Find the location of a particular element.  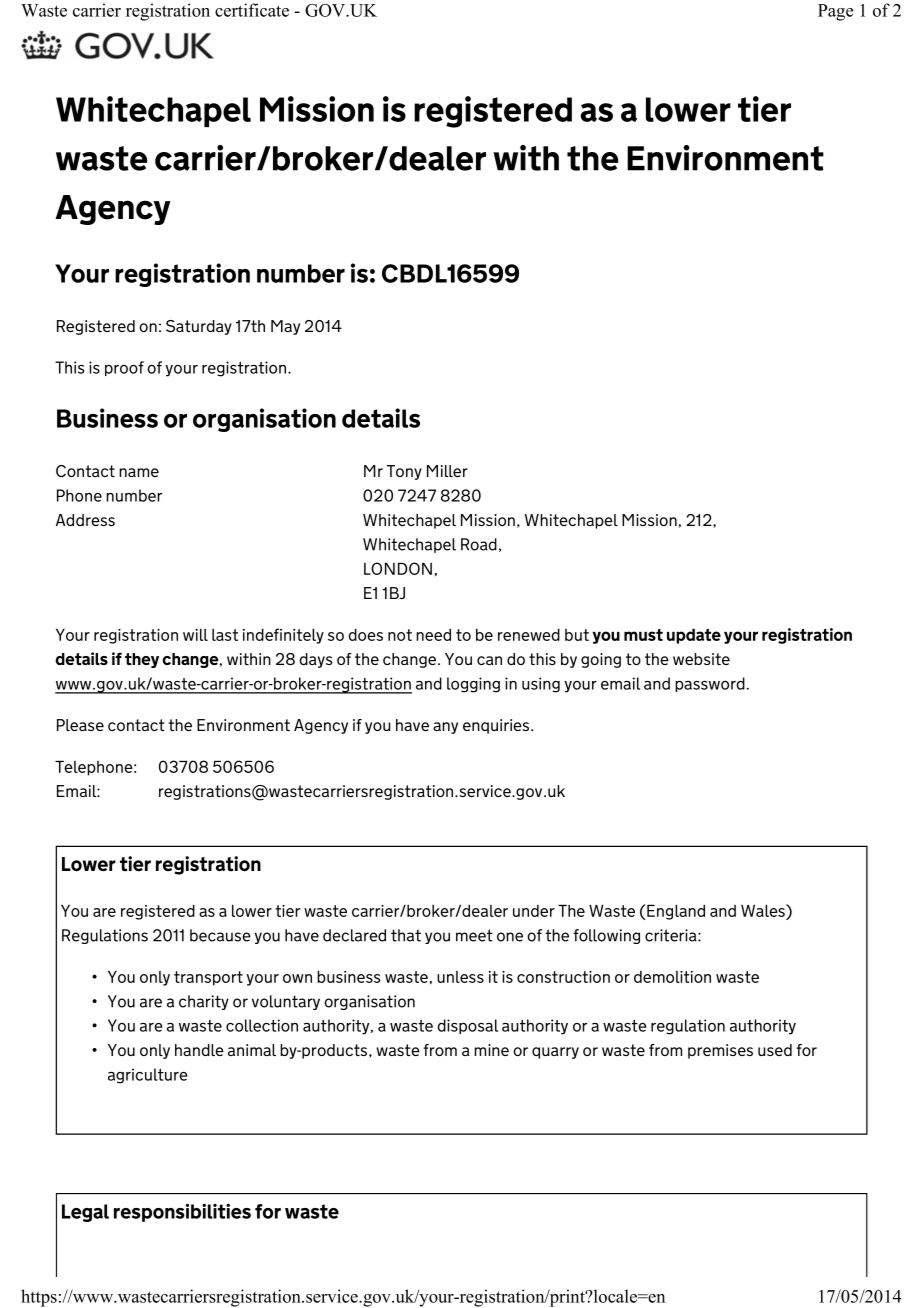

need is located at coordinates (433, 634).
